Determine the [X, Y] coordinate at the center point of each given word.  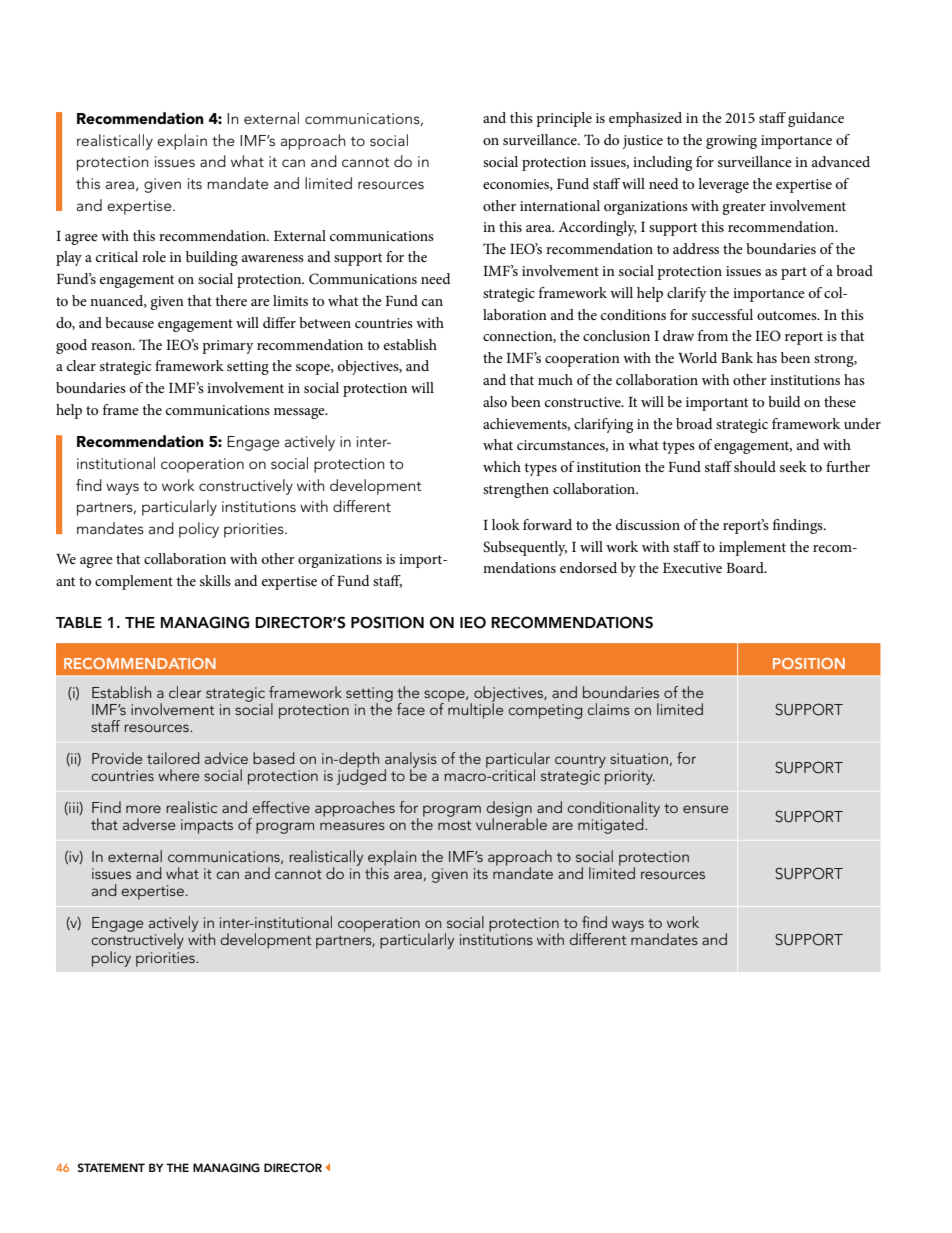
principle [564, 119]
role [154, 256]
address [696, 248]
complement [134, 582]
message [300, 413]
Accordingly [597, 228]
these [840, 401]
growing [731, 142]
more [143, 809]
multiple [475, 710]
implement [752, 548]
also [495, 401]
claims [608, 709]
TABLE [79, 622]
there [231, 300]
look [506, 524]
